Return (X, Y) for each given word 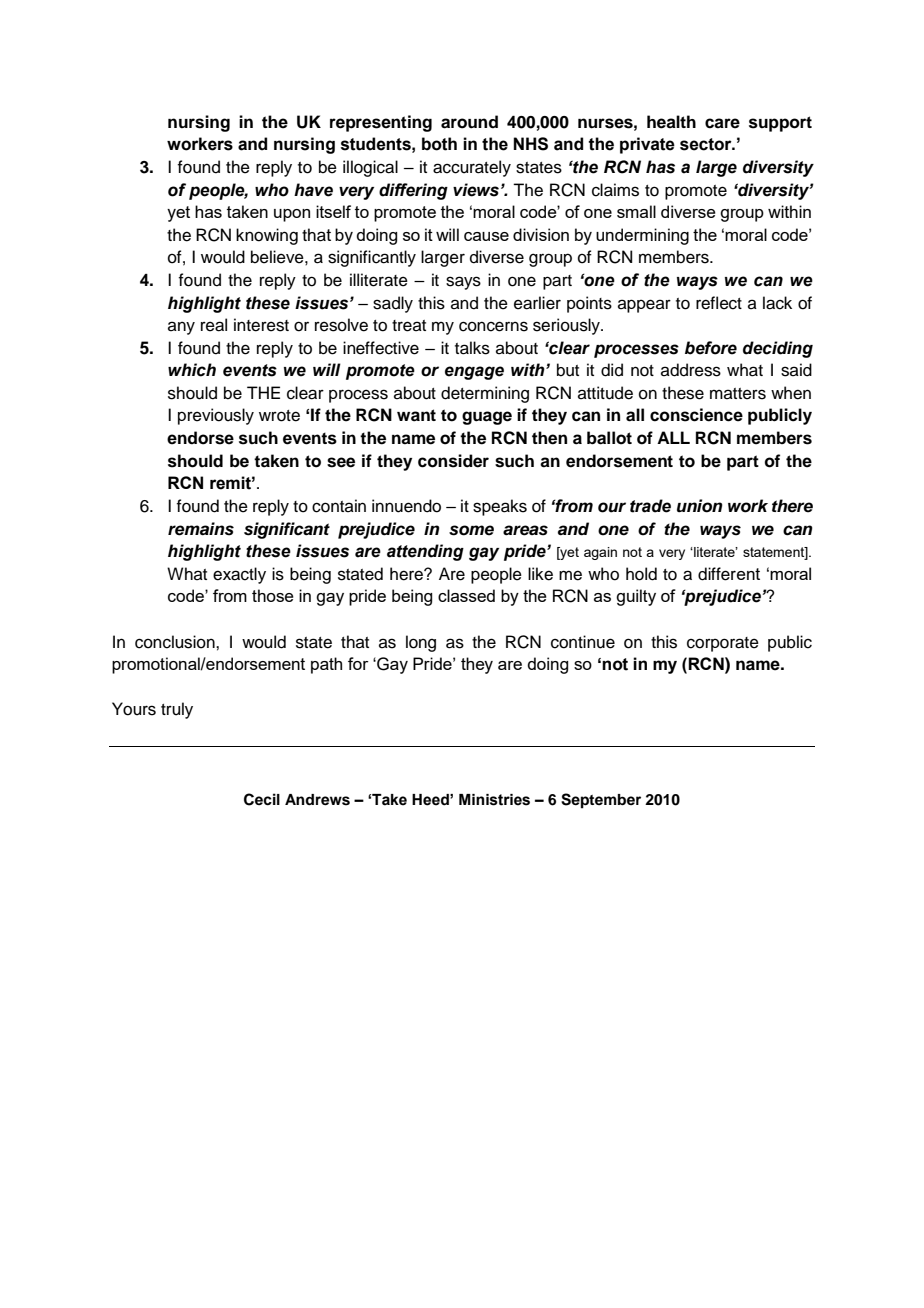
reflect (719, 303)
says (463, 283)
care (722, 123)
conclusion (176, 642)
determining (485, 394)
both (439, 144)
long (421, 643)
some (471, 530)
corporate (723, 644)
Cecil (262, 799)
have (313, 190)
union (700, 506)
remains (201, 529)
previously (216, 416)
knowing (267, 236)
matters (738, 394)
